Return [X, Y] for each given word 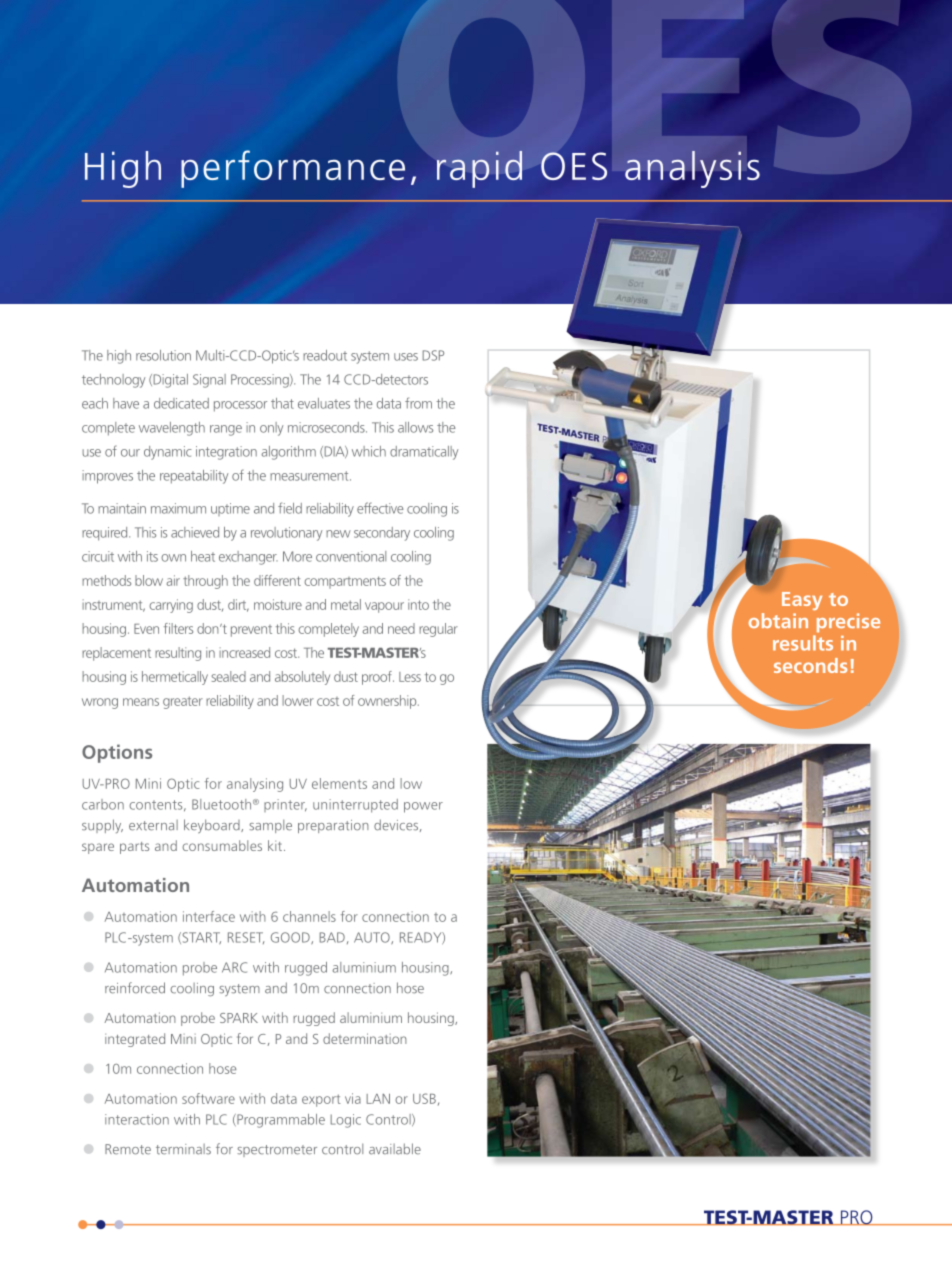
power [423, 807]
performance [293, 169]
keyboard [213, 826]
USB [424, 1098]
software [208, 1098]
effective [380, 508]
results [803, 643]
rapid [479, 169]
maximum [178, 508]
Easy [802, 601]
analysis [692, 169]
